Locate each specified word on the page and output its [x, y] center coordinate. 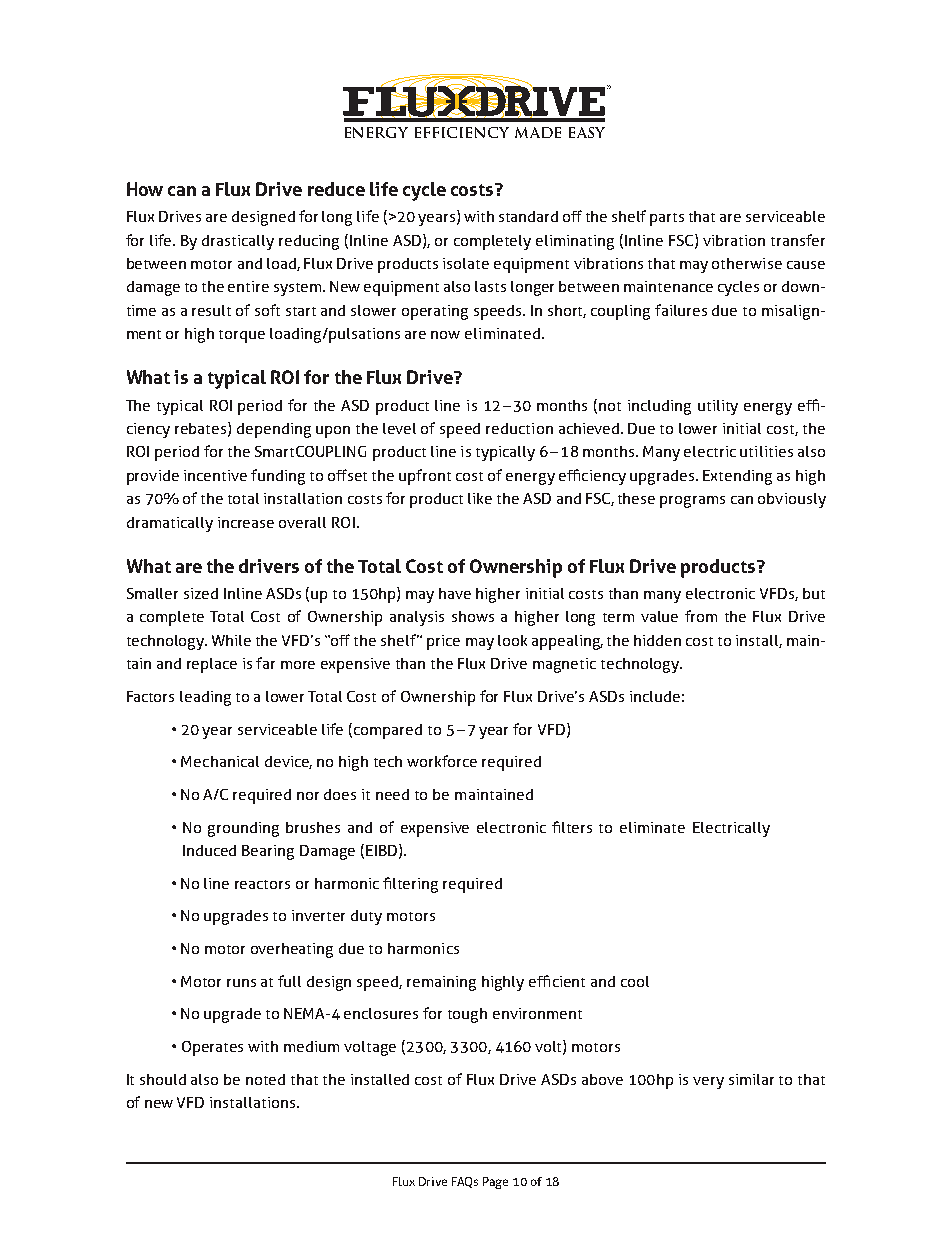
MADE [538, 132]
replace [212, 665]
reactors [262, 884]
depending [274, 430]
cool [635, 981]
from [701, 616]
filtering [410, 885]
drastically [238, 242]
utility [718, 407]
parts [667, 219]
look [512, 640]
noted [265, 1079]
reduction [519, 428]
